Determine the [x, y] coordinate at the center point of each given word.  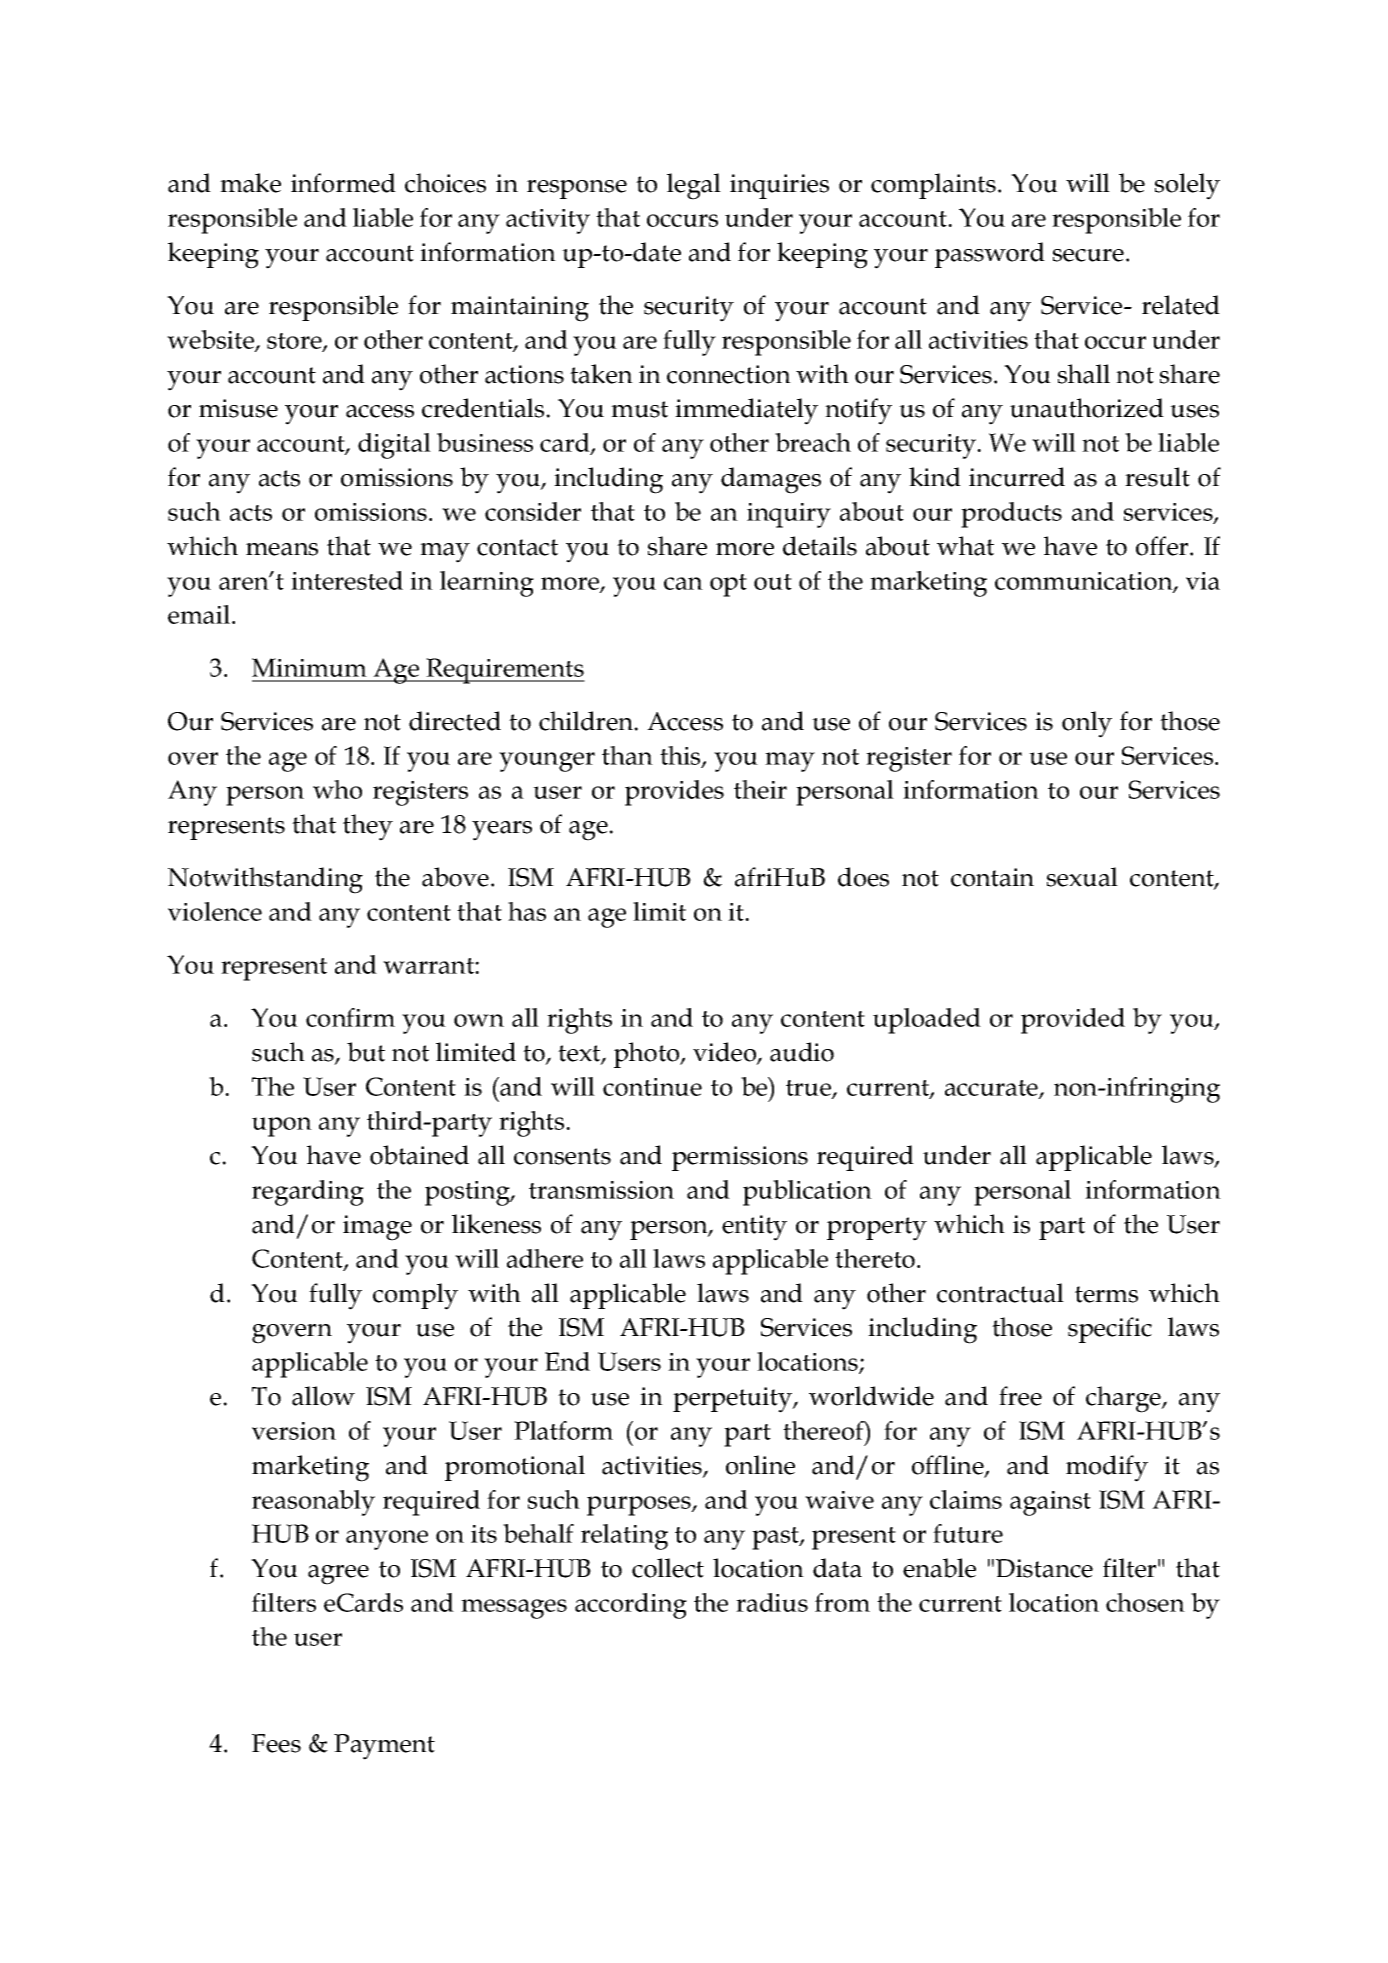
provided [1073, 1021]
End [567, 1361]
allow [323, 1396]
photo [648, 1055]
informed [343, 183]
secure [1088, 255]
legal [694, 186]
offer [1163, 546]
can [683, 583]
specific [1110, 1330]
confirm [350, 1017]
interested [347, 580]
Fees [276, 1743]
